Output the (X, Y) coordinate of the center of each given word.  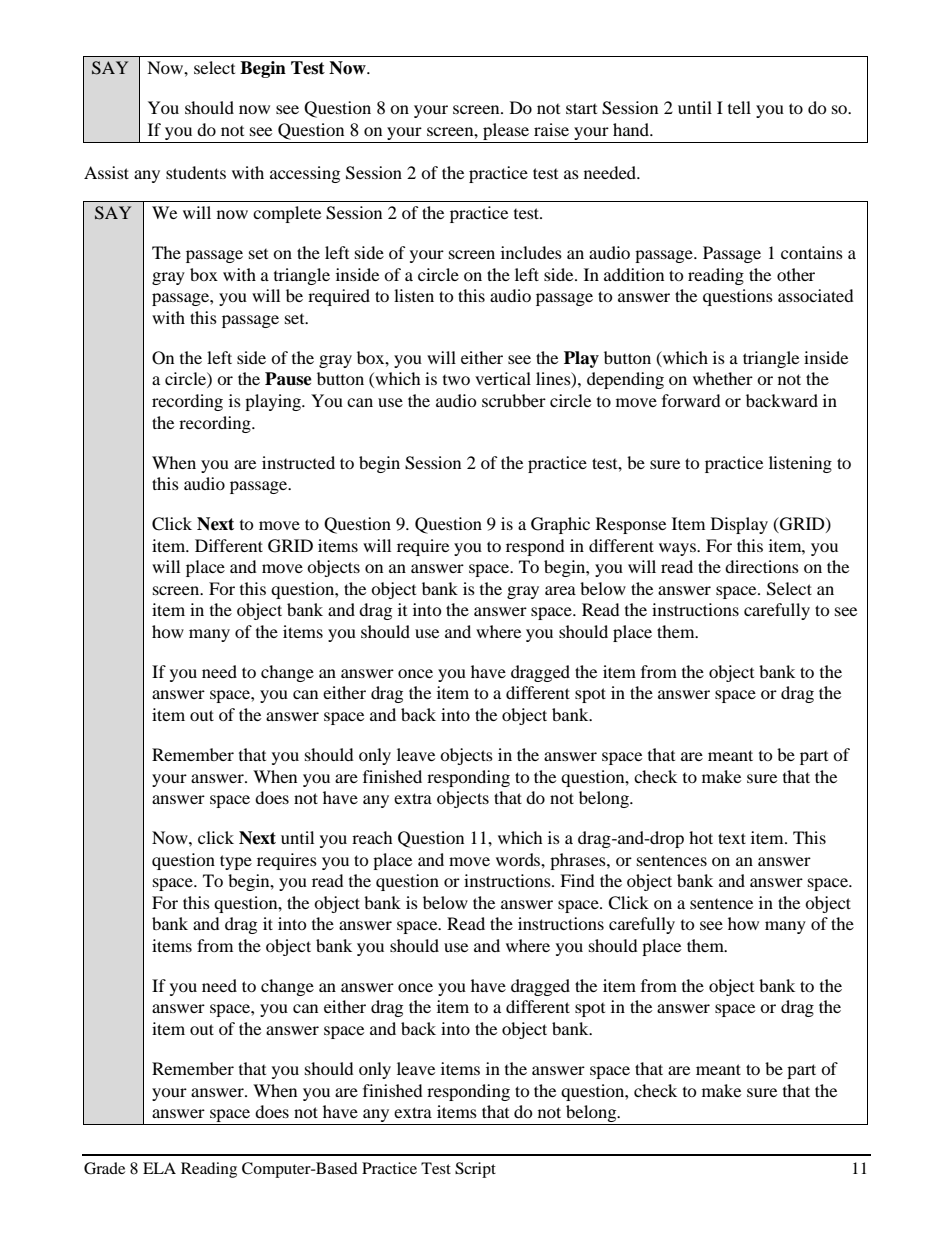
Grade (104, 1168)
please (506, 133)
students (196, 172)
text (732, 838)
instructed (298, 462)
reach (372, 837)
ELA (159, 1168)
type (236, 862)
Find (577, 880)
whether (723, 378)
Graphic (560, 525)
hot (701, 837)
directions (762, 566)
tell (739, 107)
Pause (288, 379)
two (456, 380)
